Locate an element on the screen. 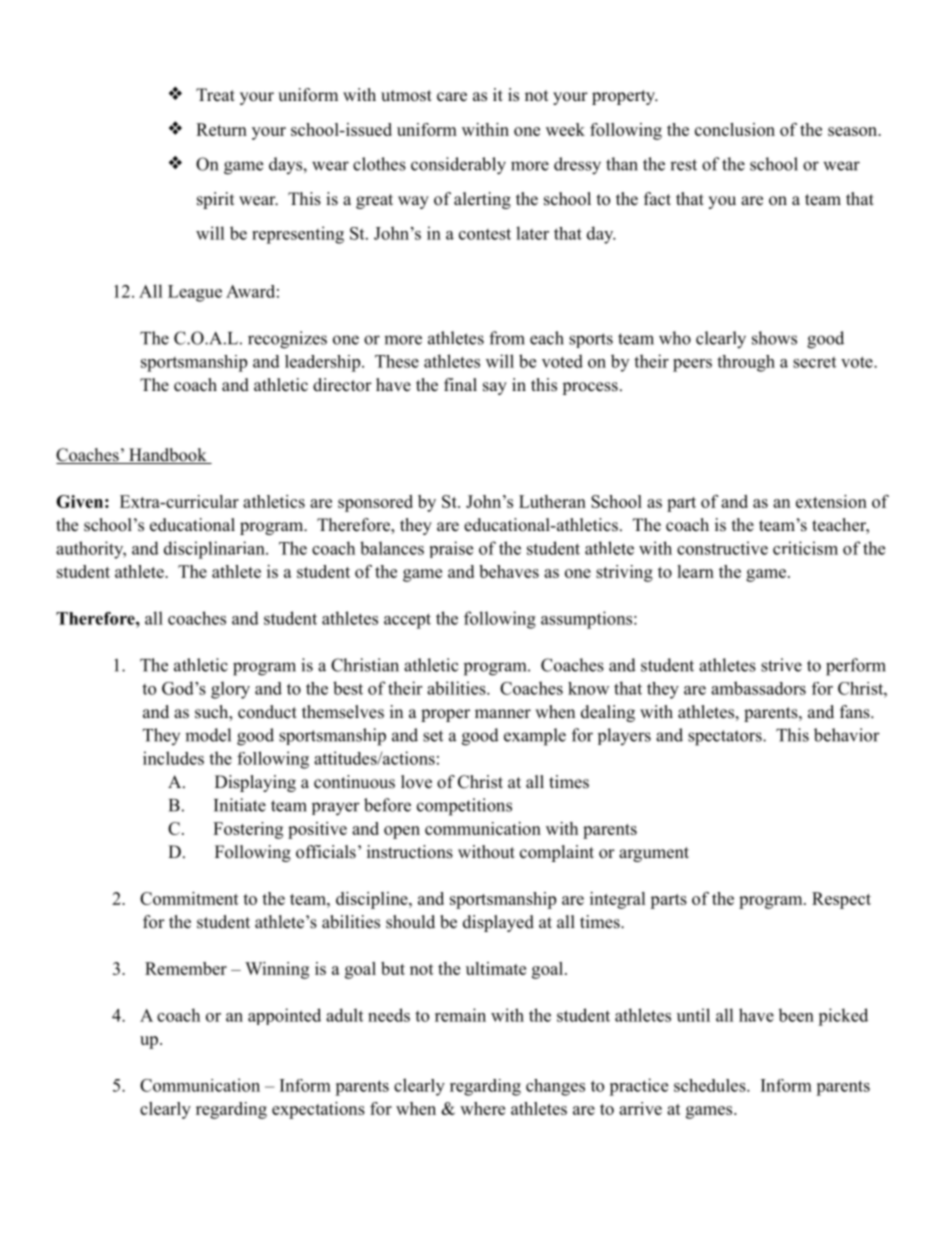 Image resolution: width=952 pixels, height=1233 pixels. includes is located at coordinates (173, 758).
